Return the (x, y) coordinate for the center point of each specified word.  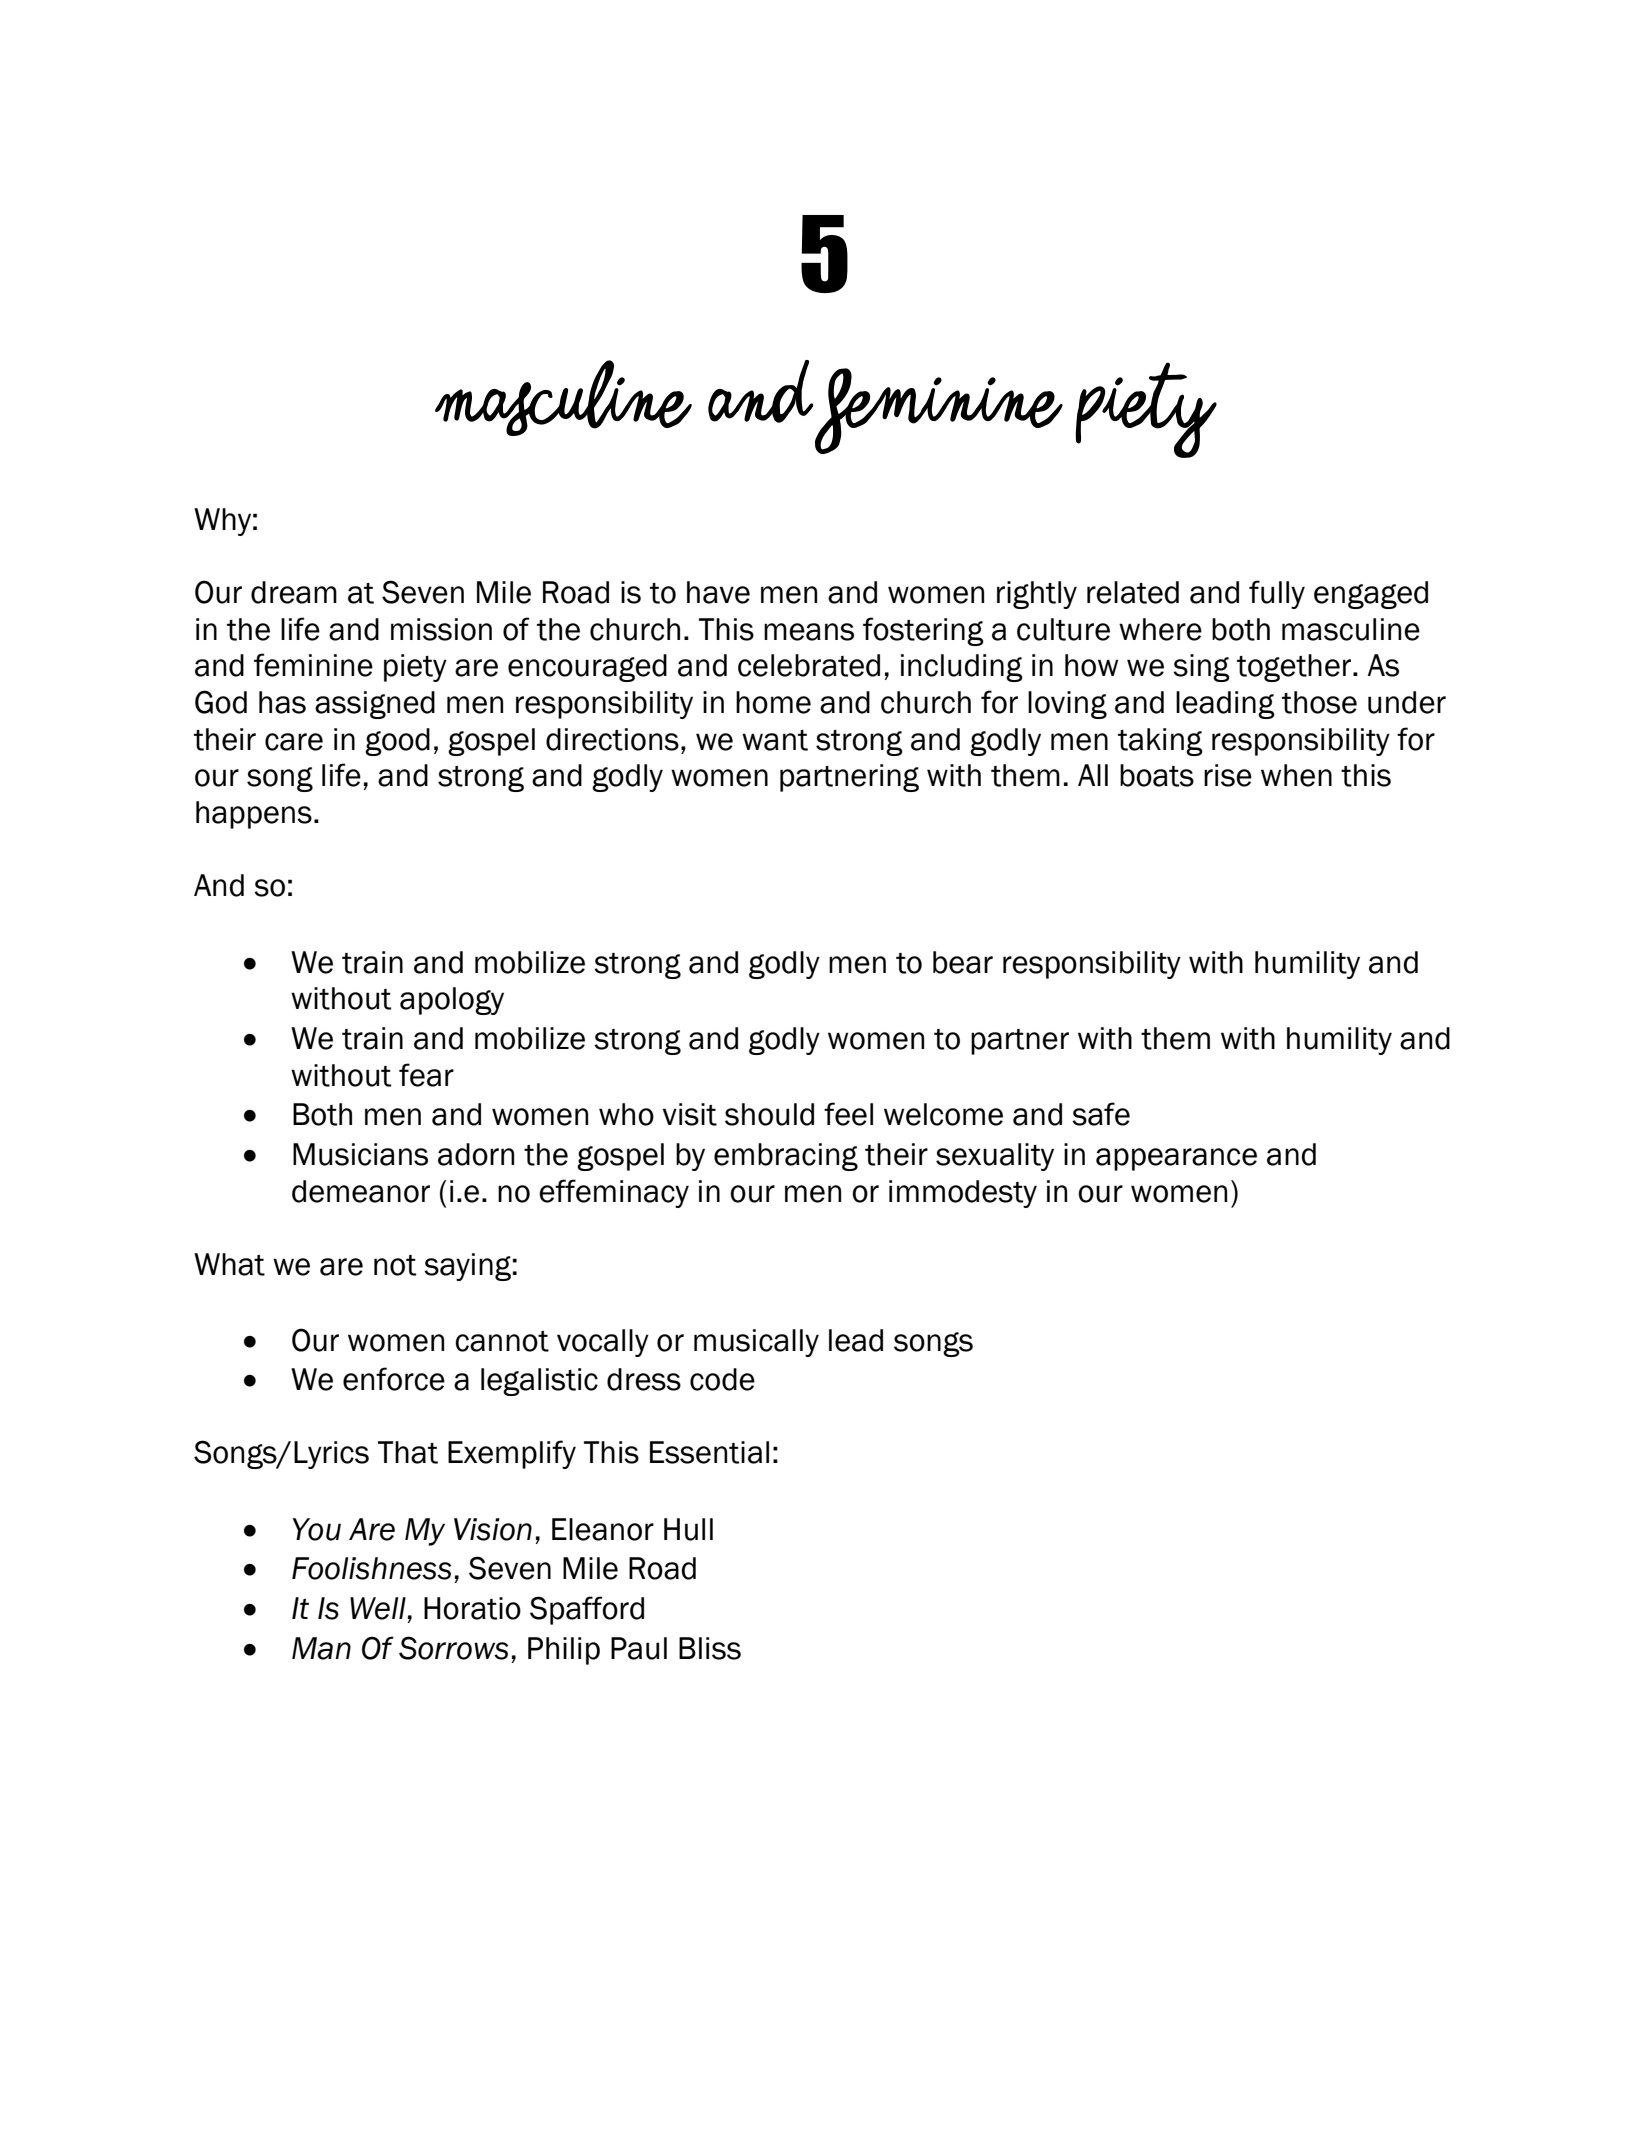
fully (1277, 594)
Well (378, 1608)
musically (756, 1343)
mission (441, 629)
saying (467, 1267)
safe (1101, 1114)
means (809, 632)
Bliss (710, 1648)
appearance (1176, 1159)
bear (963, 962)
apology (452, 1001)
